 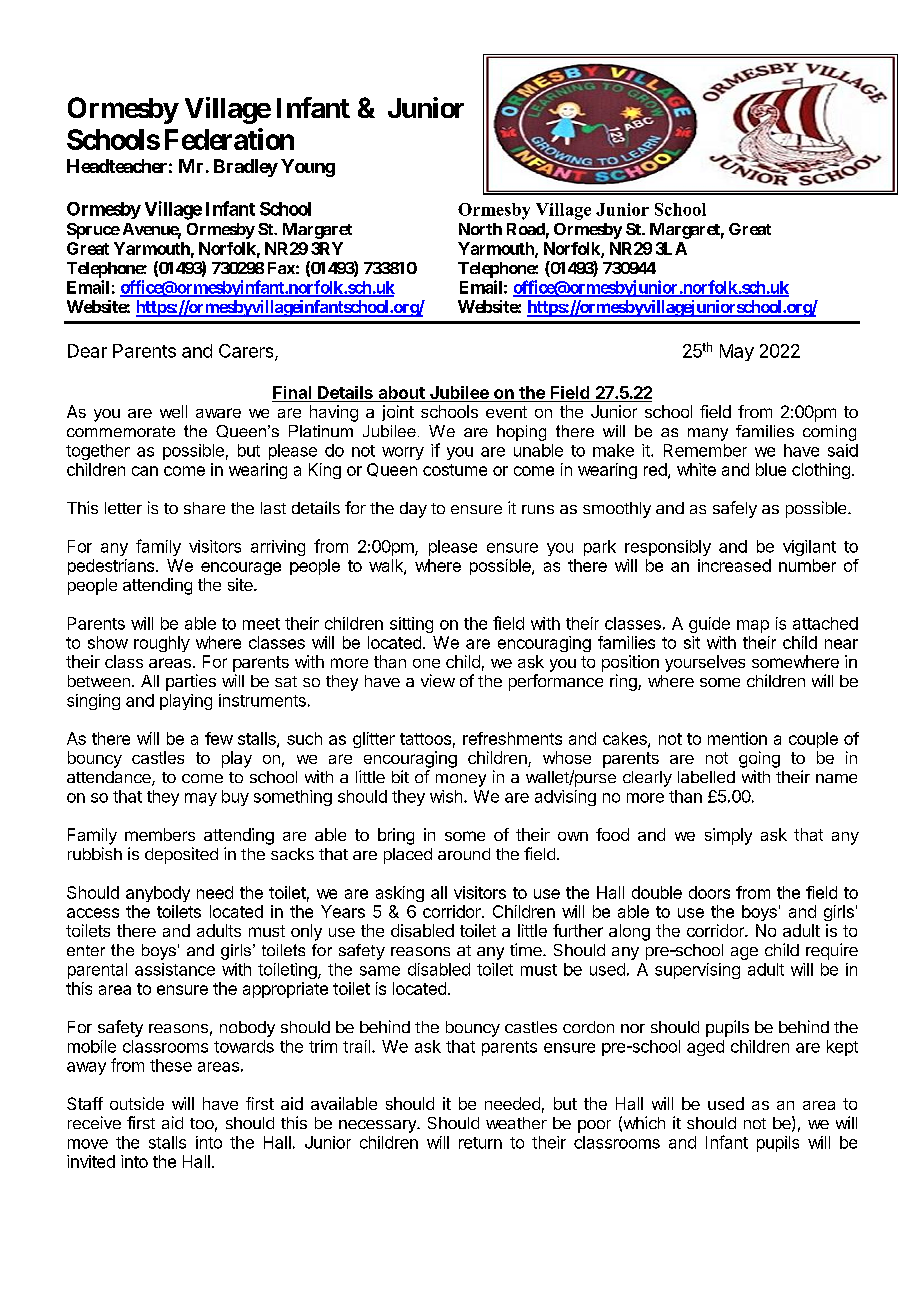 What do you see at coordinates (464, 854) in the image?
I see `around` at bounding box center [464, 854].
